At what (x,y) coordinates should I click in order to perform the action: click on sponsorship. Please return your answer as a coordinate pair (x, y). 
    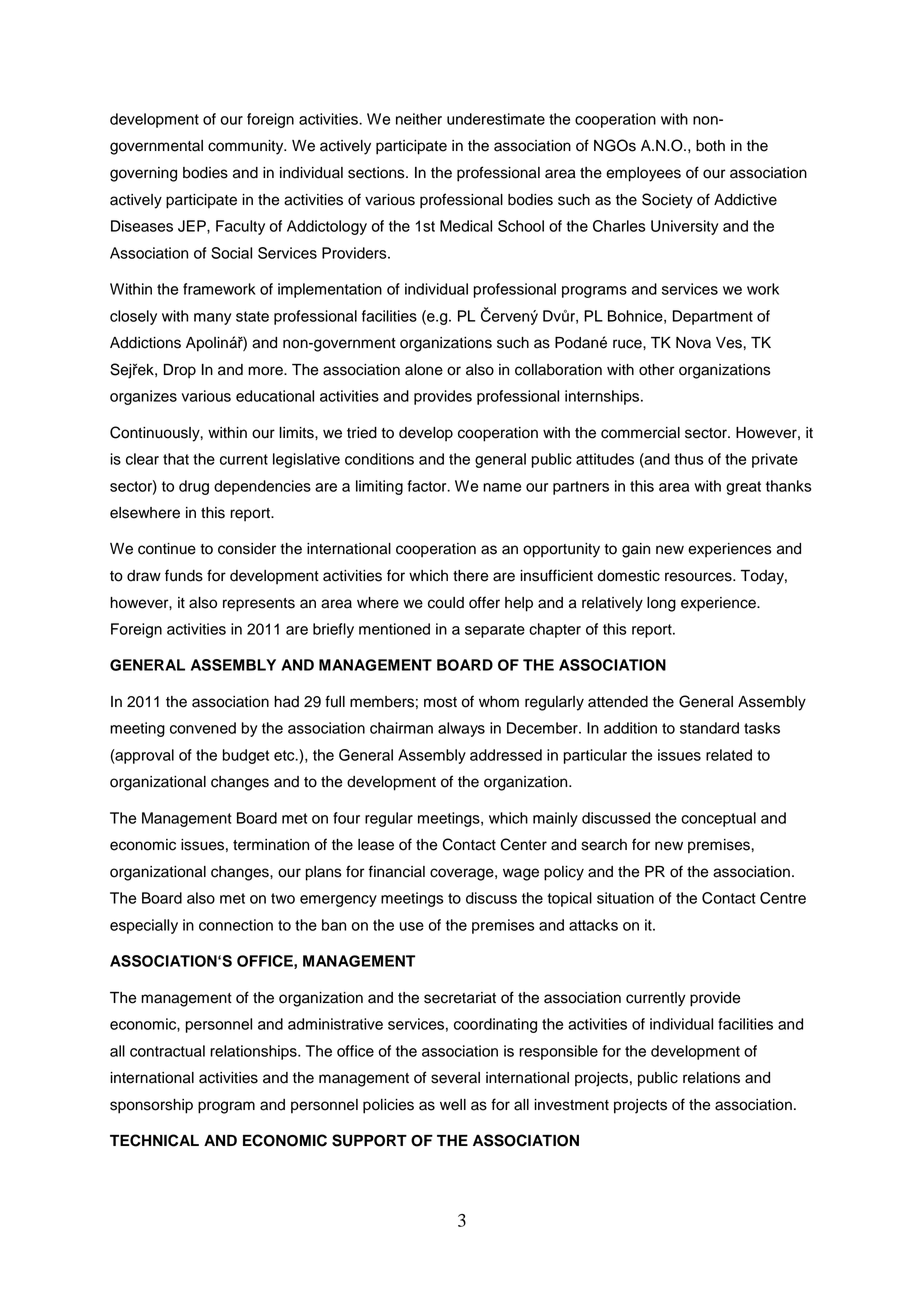
    Looking at the image, I should click on (151, 1106).
